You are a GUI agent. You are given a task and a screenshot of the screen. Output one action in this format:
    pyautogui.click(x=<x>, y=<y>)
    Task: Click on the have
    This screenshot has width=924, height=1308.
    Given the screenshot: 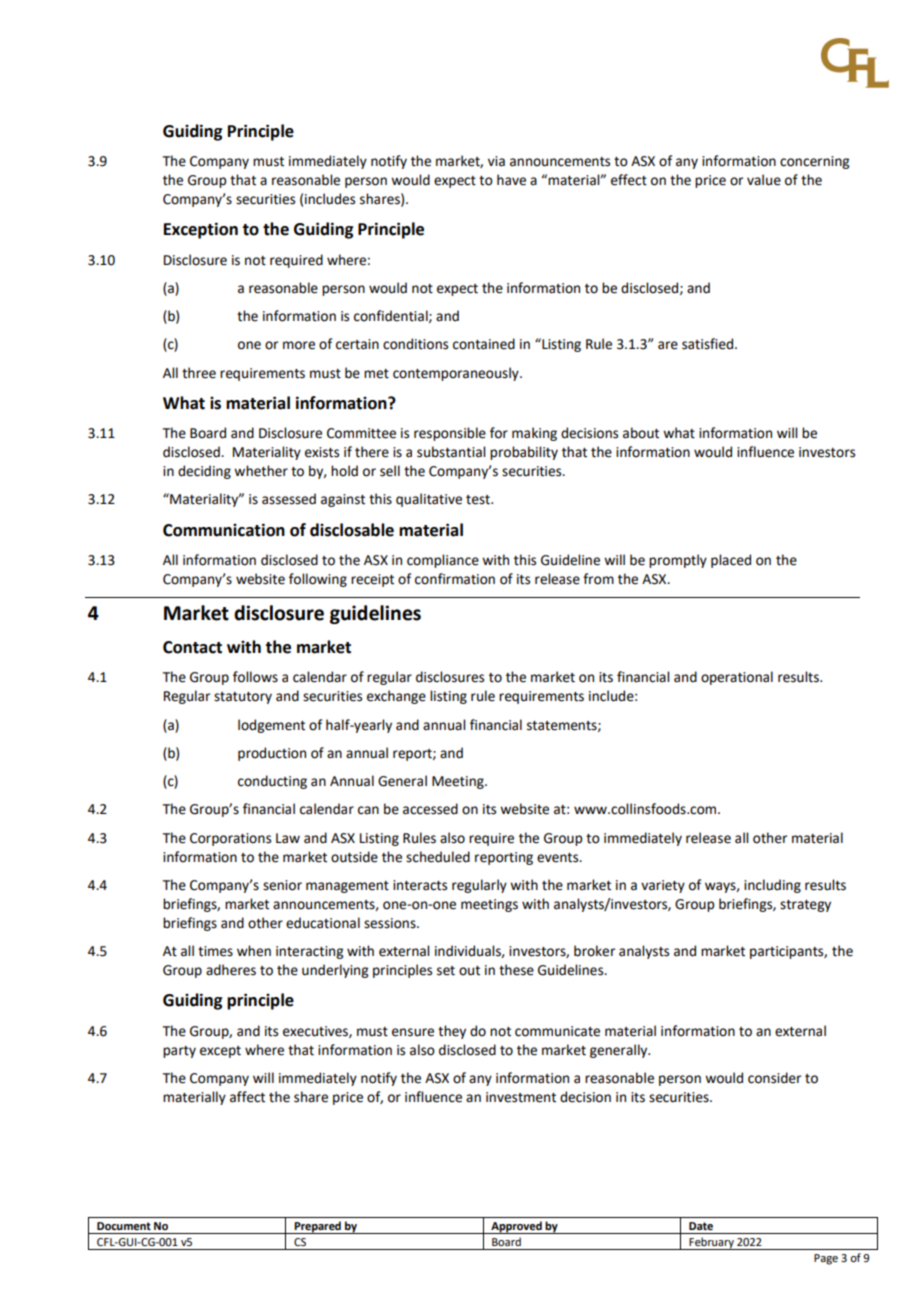 What is the action you would take?
    pyautogui.click(x=511, y=180)
